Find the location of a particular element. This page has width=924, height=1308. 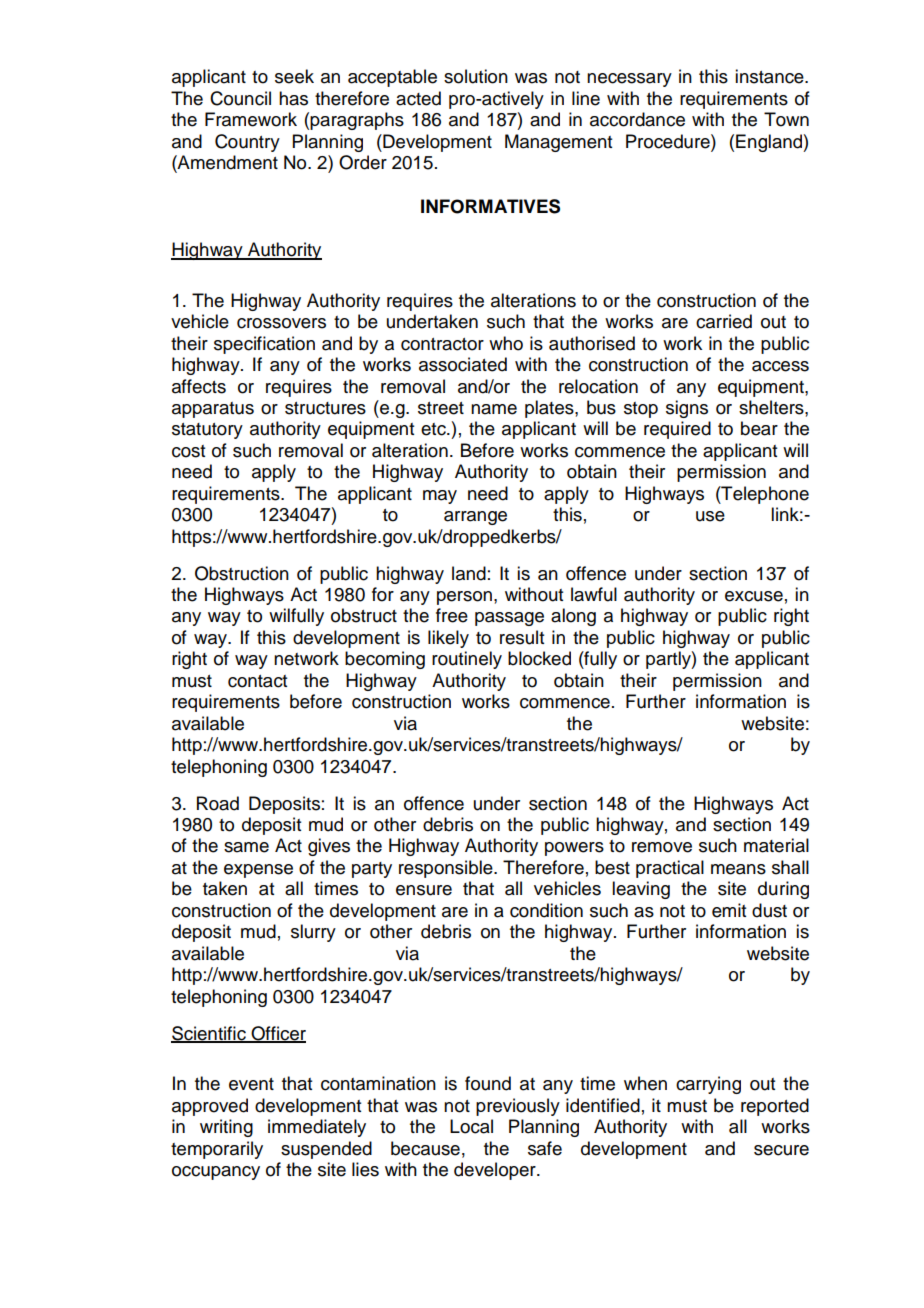

responsible is located at coordinates (447, 869).
